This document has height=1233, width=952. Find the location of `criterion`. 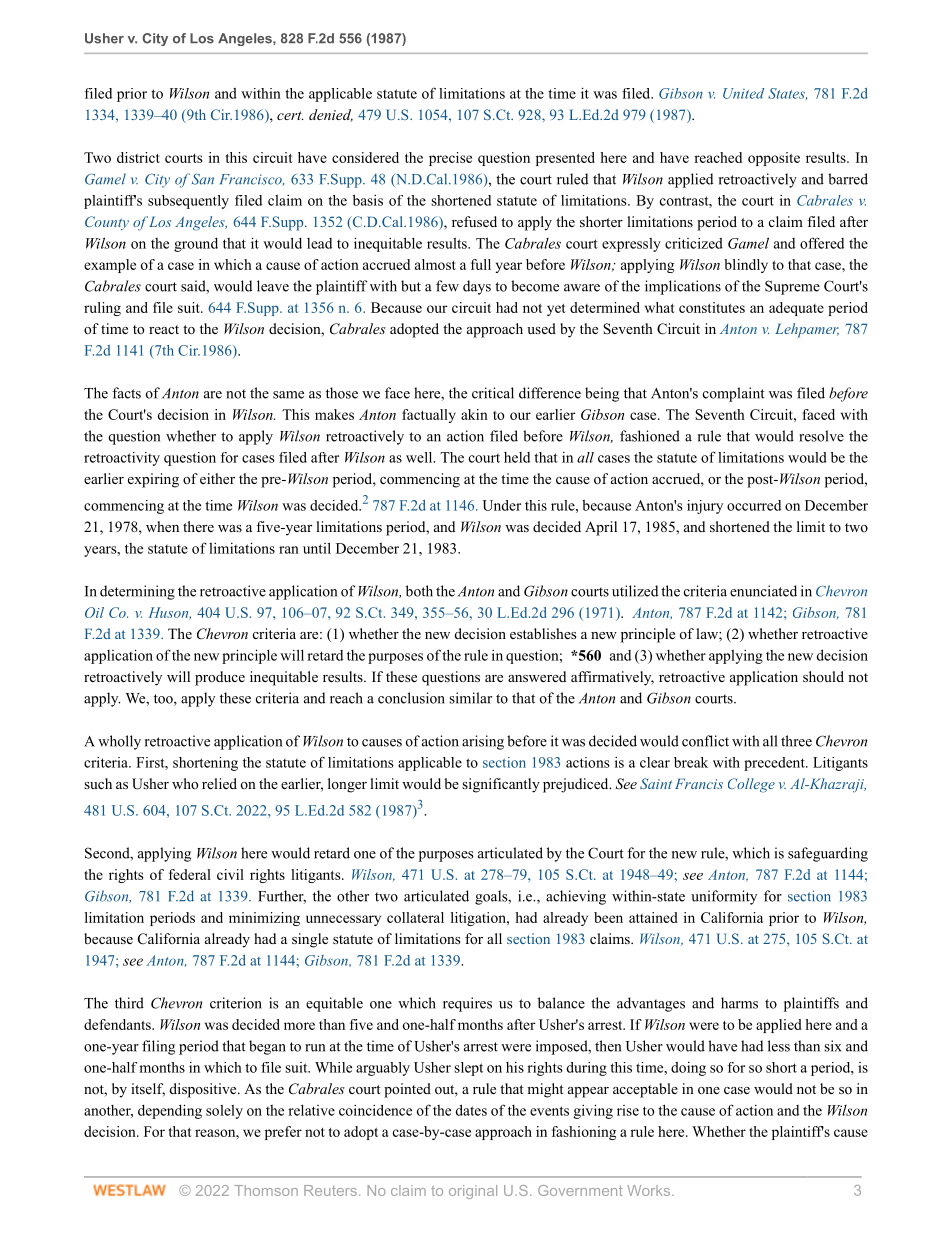

criterion is located at coordinates (236, 1003).
